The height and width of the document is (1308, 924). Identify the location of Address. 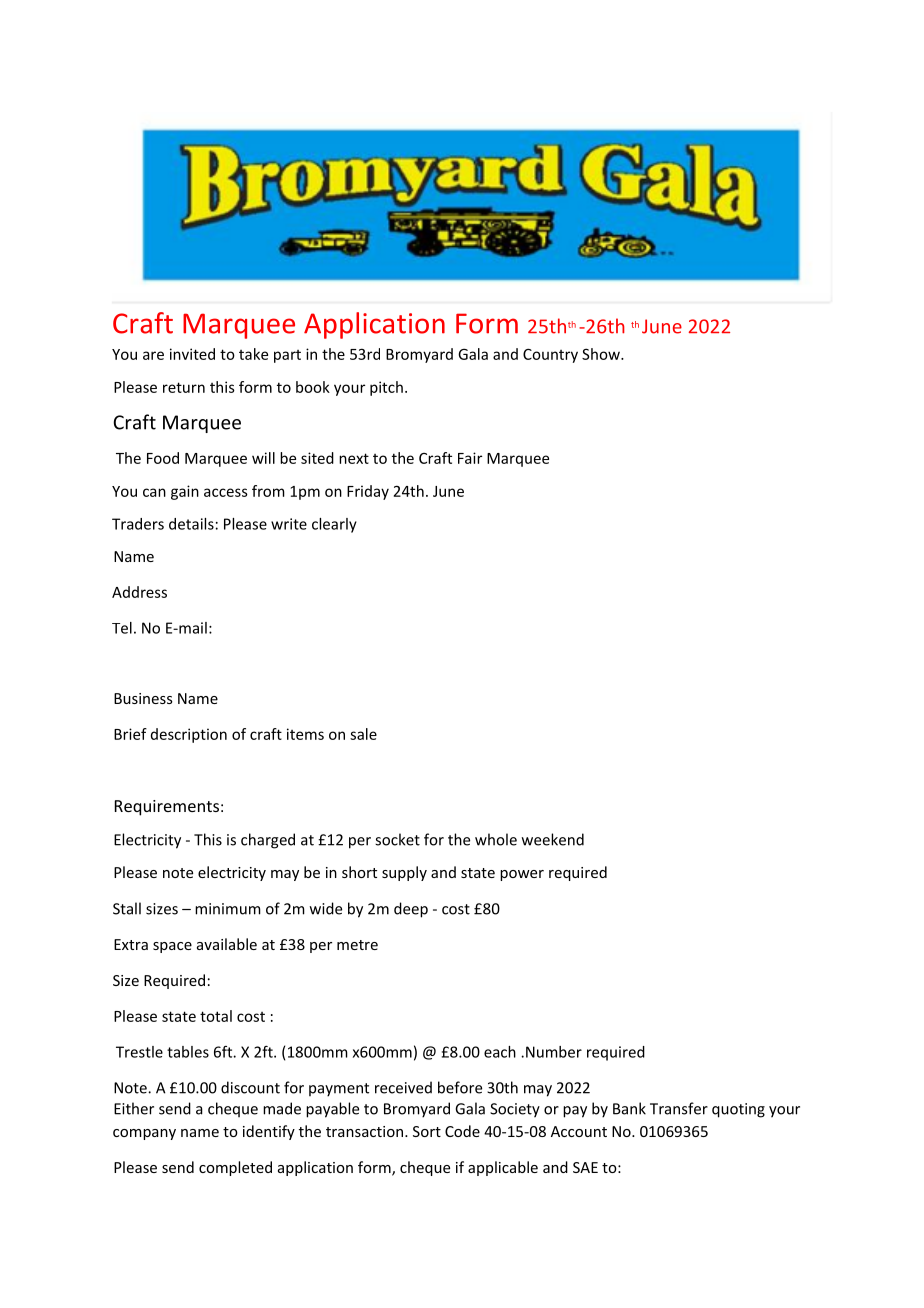
(139, 592).
